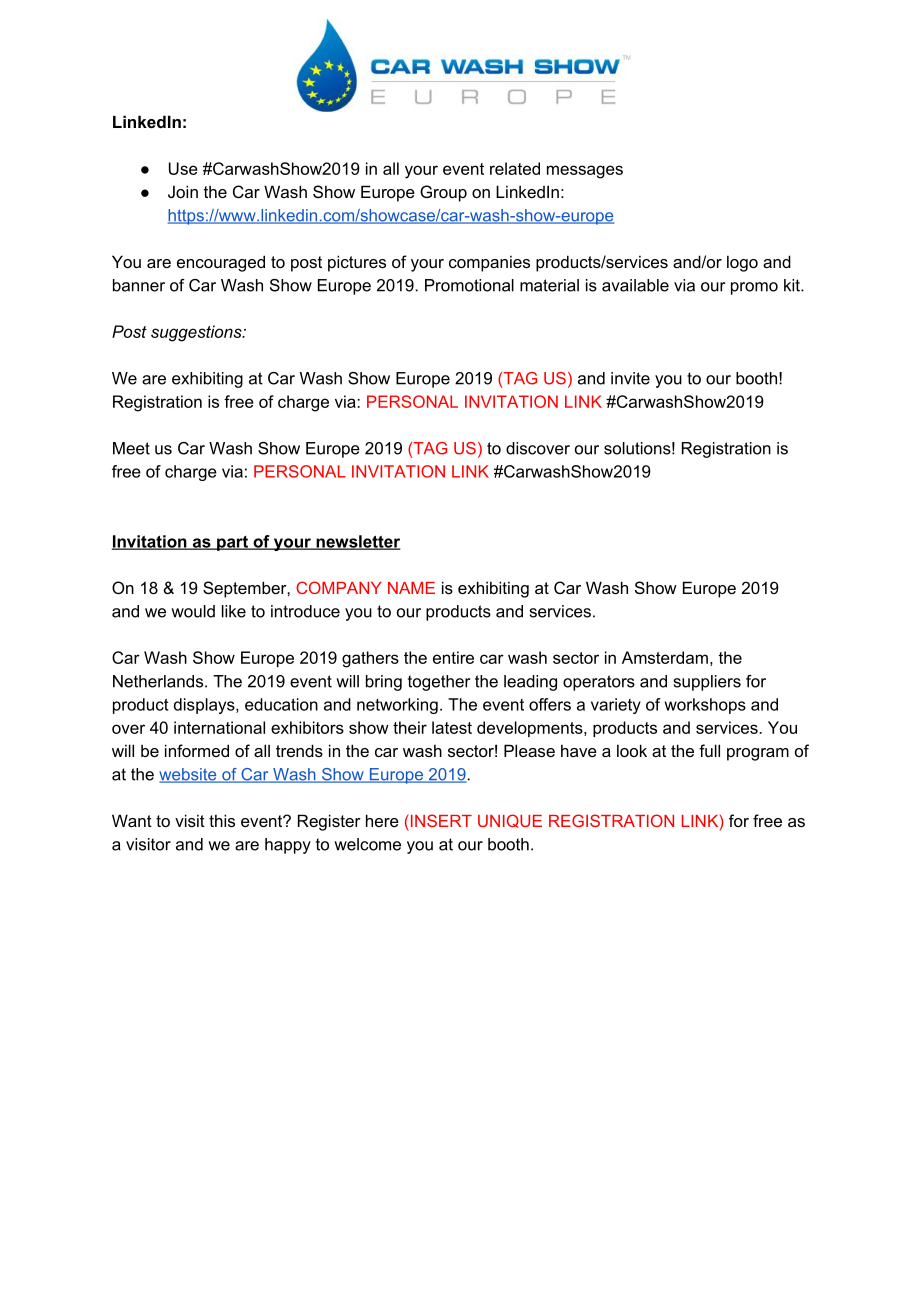 This document has width=924, height=1308. I want to click on Join, so click(183, 191).
